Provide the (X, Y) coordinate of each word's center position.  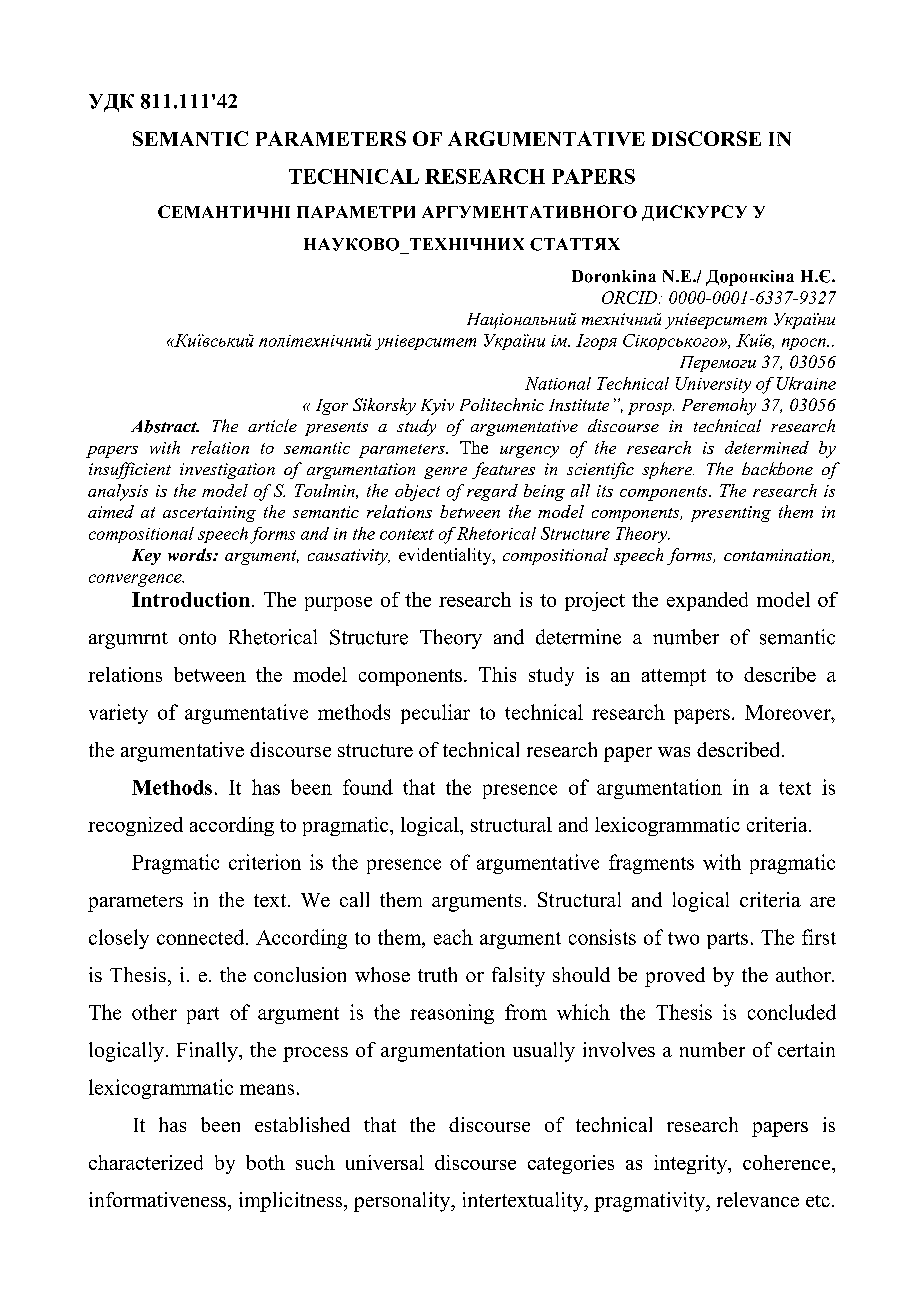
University (713, 385)
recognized (135, 826)
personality (403, 1202)
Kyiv (437, 407)
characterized (146, 1162)
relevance (758, 1199)
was (674, 752)
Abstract (165, 426)
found (368, 787)
